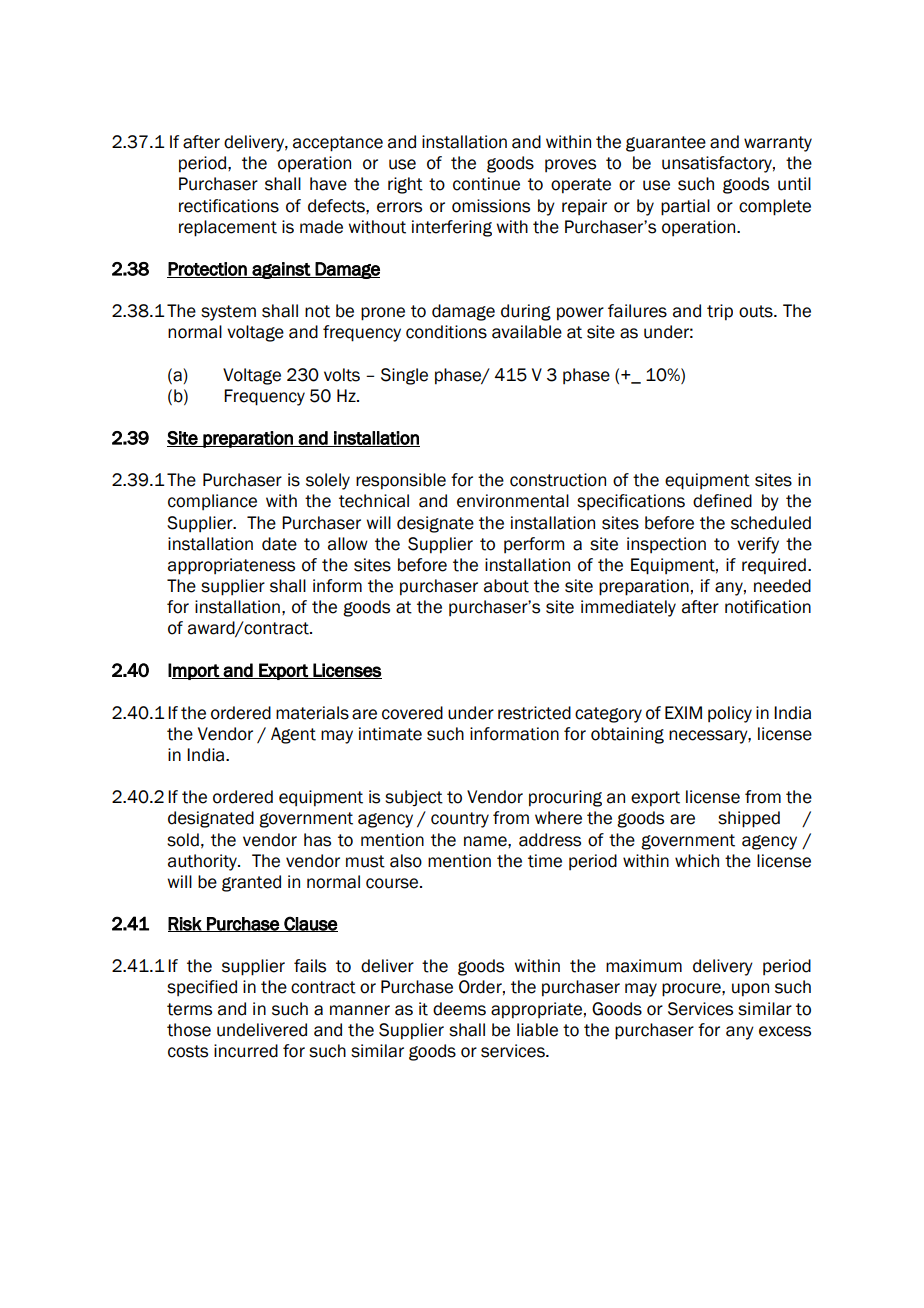  What do you see at coordinates (246, 1051) in the document?
I see `incurred` at bounding box center [246, 1051].
